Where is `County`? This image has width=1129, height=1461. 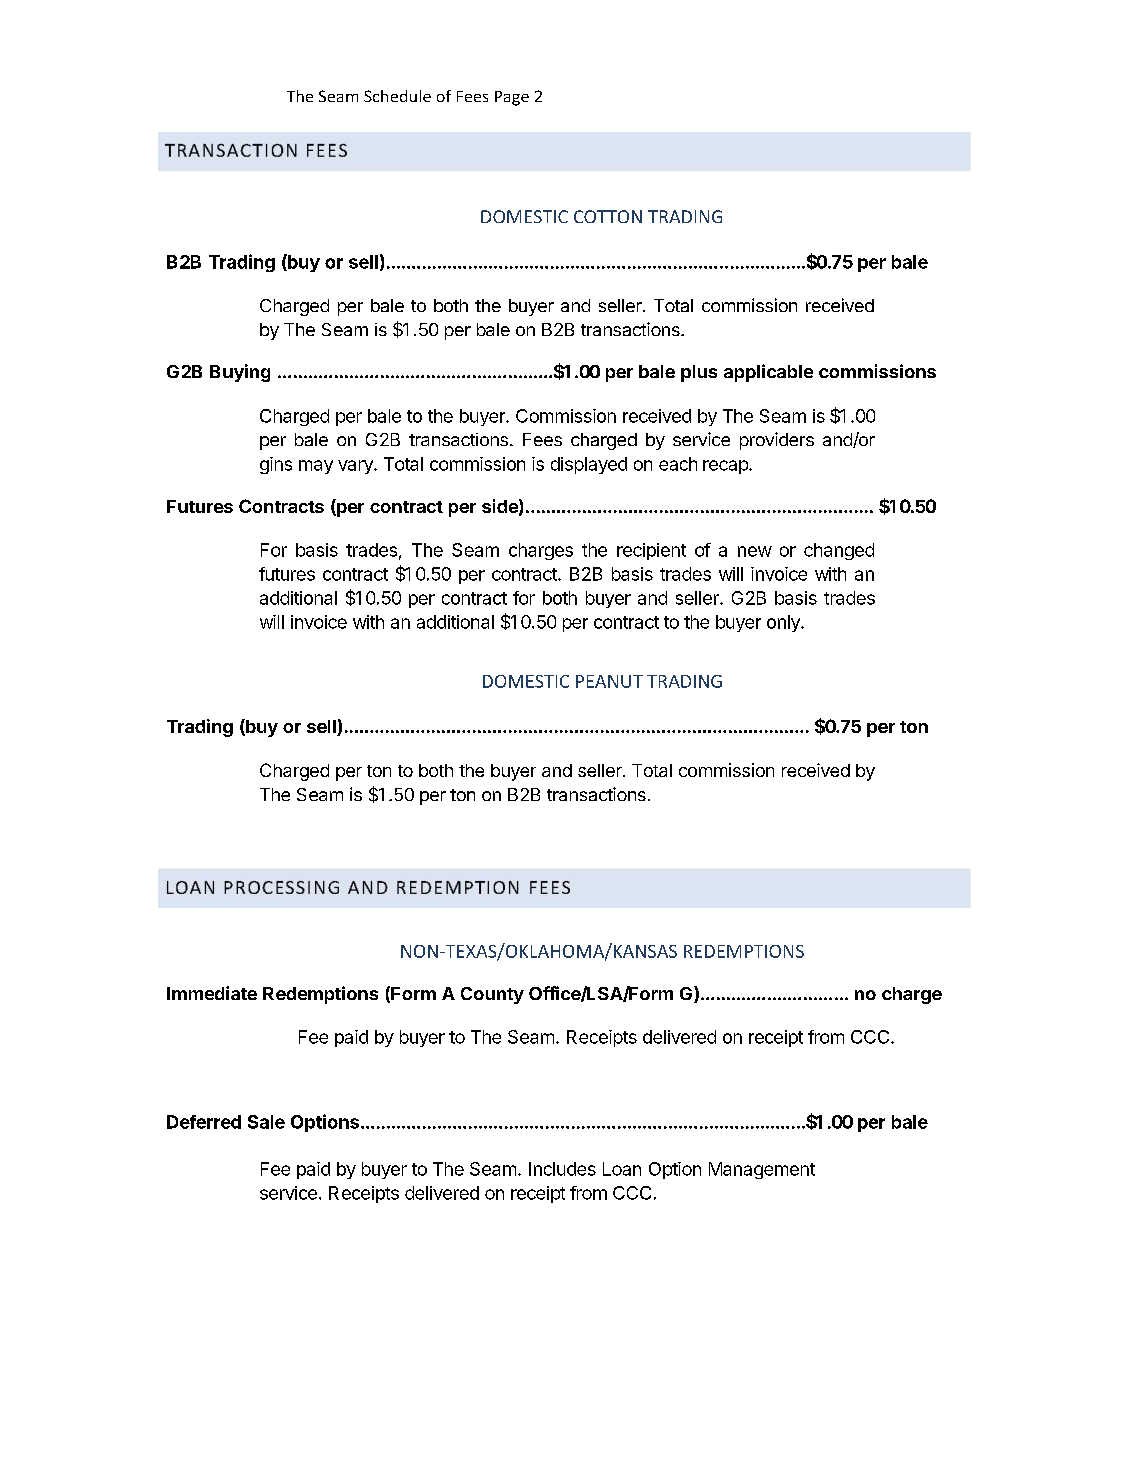 County is located at coordinates (492, 995).
